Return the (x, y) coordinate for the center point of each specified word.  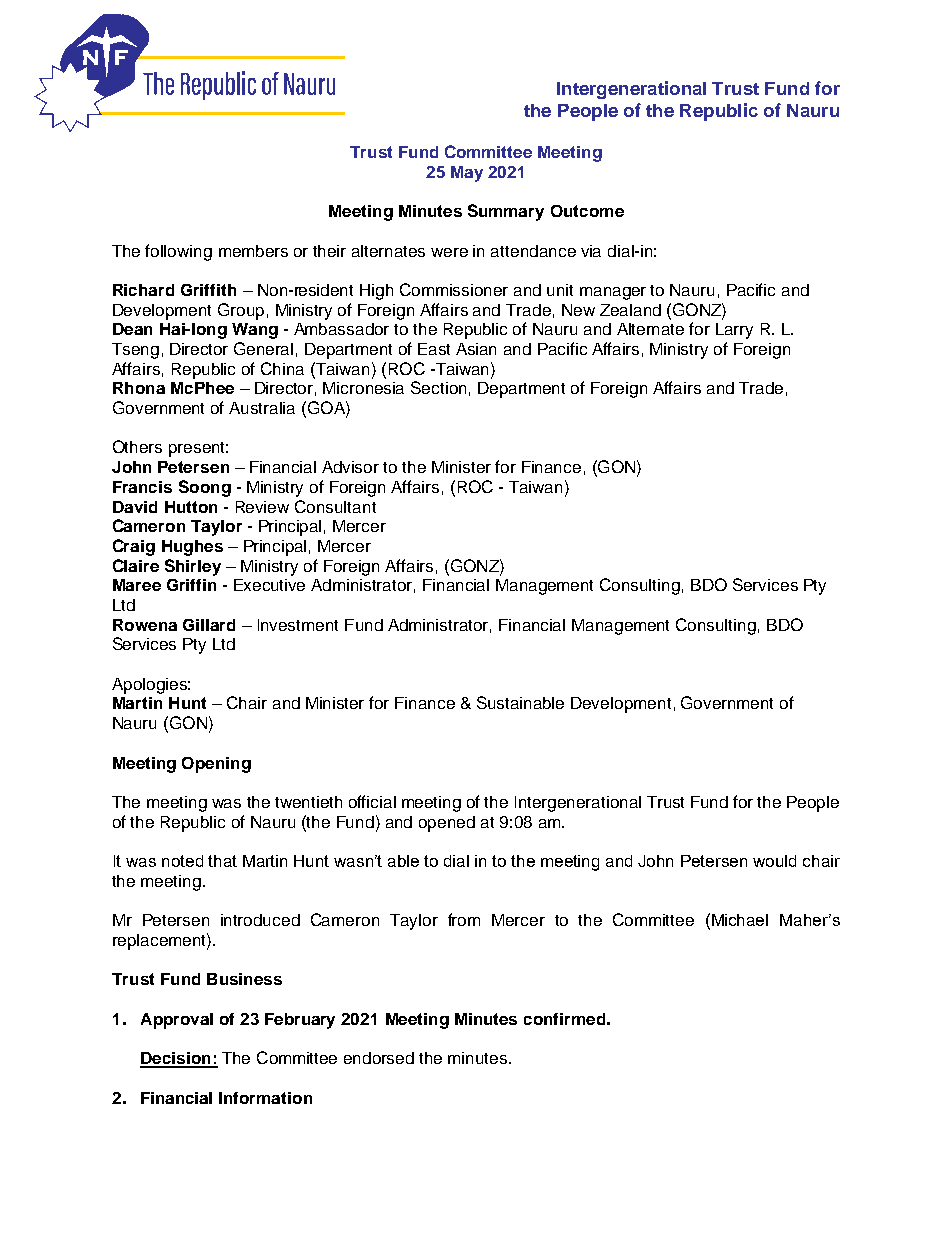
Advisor (350, 467)
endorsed (379, 1058)
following (178, 252)
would (774, 861)
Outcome (587, 211)
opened (447, 824)
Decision (176, 1059)
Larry (734, 331)
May (467, 174)
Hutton (191, 507)
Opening (216, 765)
